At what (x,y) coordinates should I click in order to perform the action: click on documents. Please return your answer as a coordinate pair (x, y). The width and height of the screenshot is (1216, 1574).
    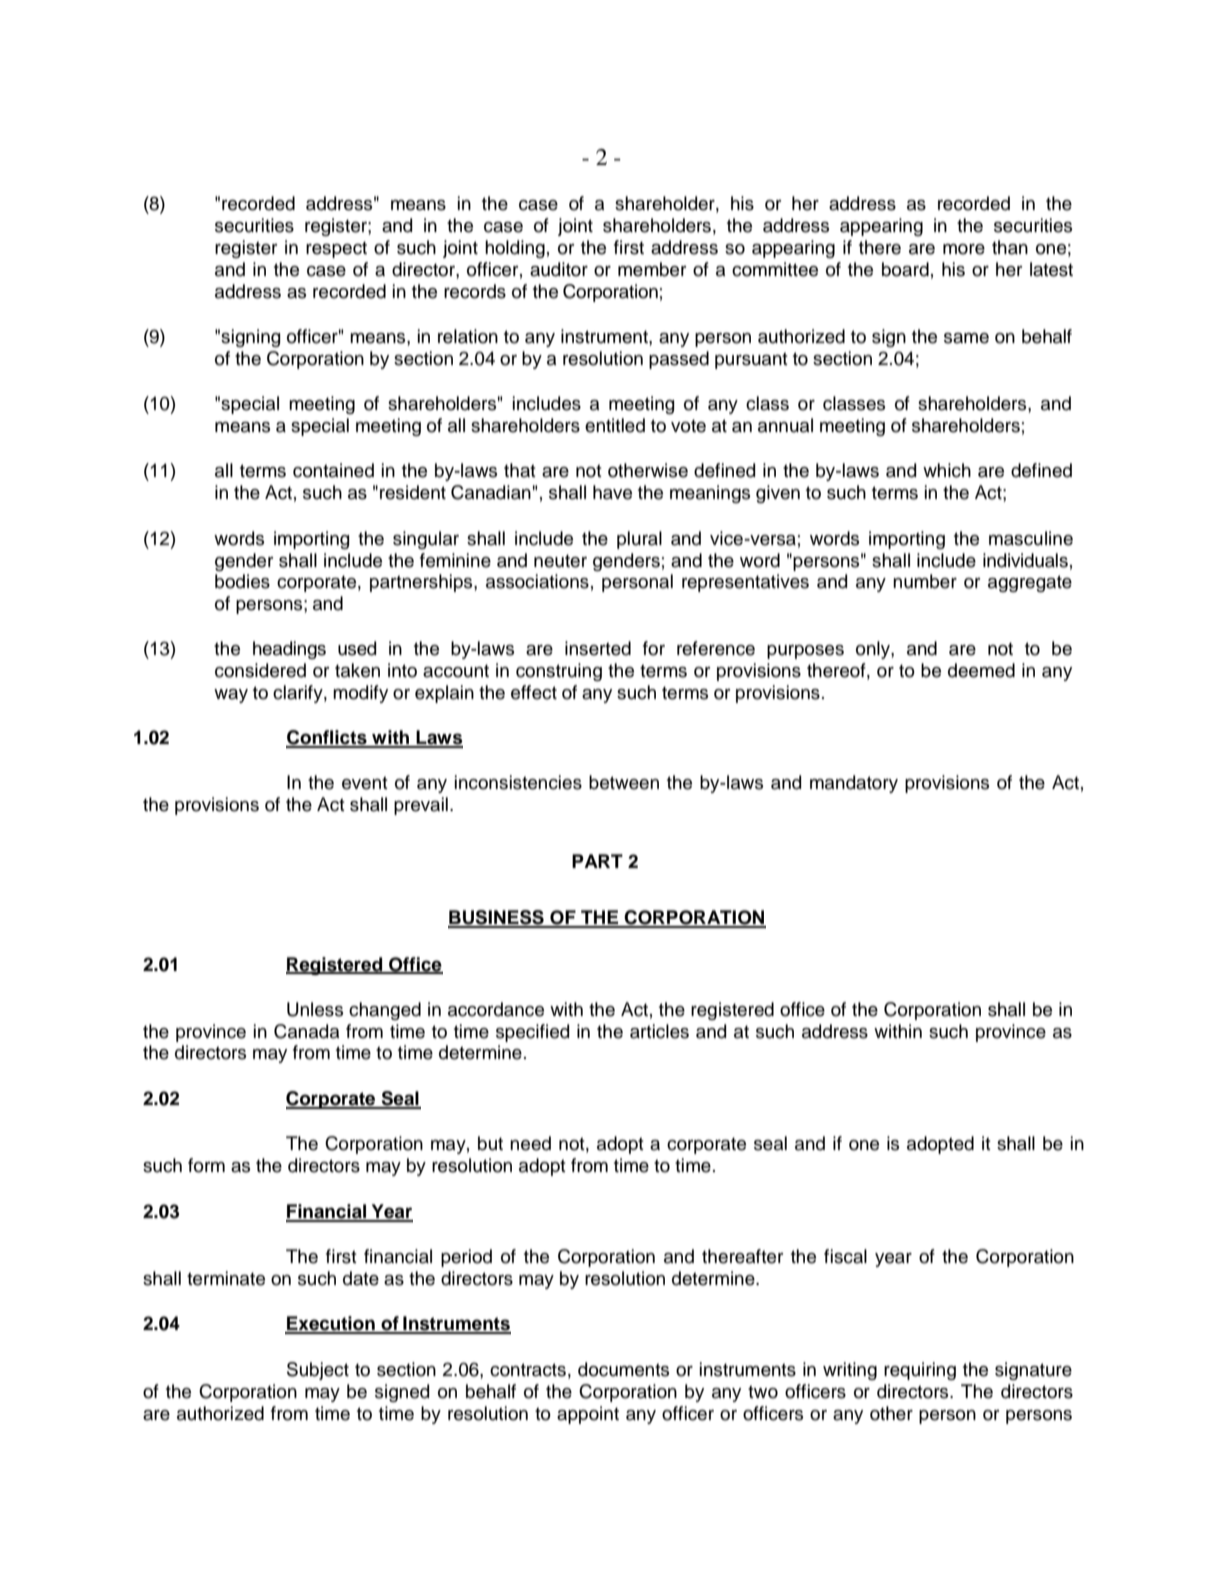
    Looking at the image, I should click on (623, 1369).
